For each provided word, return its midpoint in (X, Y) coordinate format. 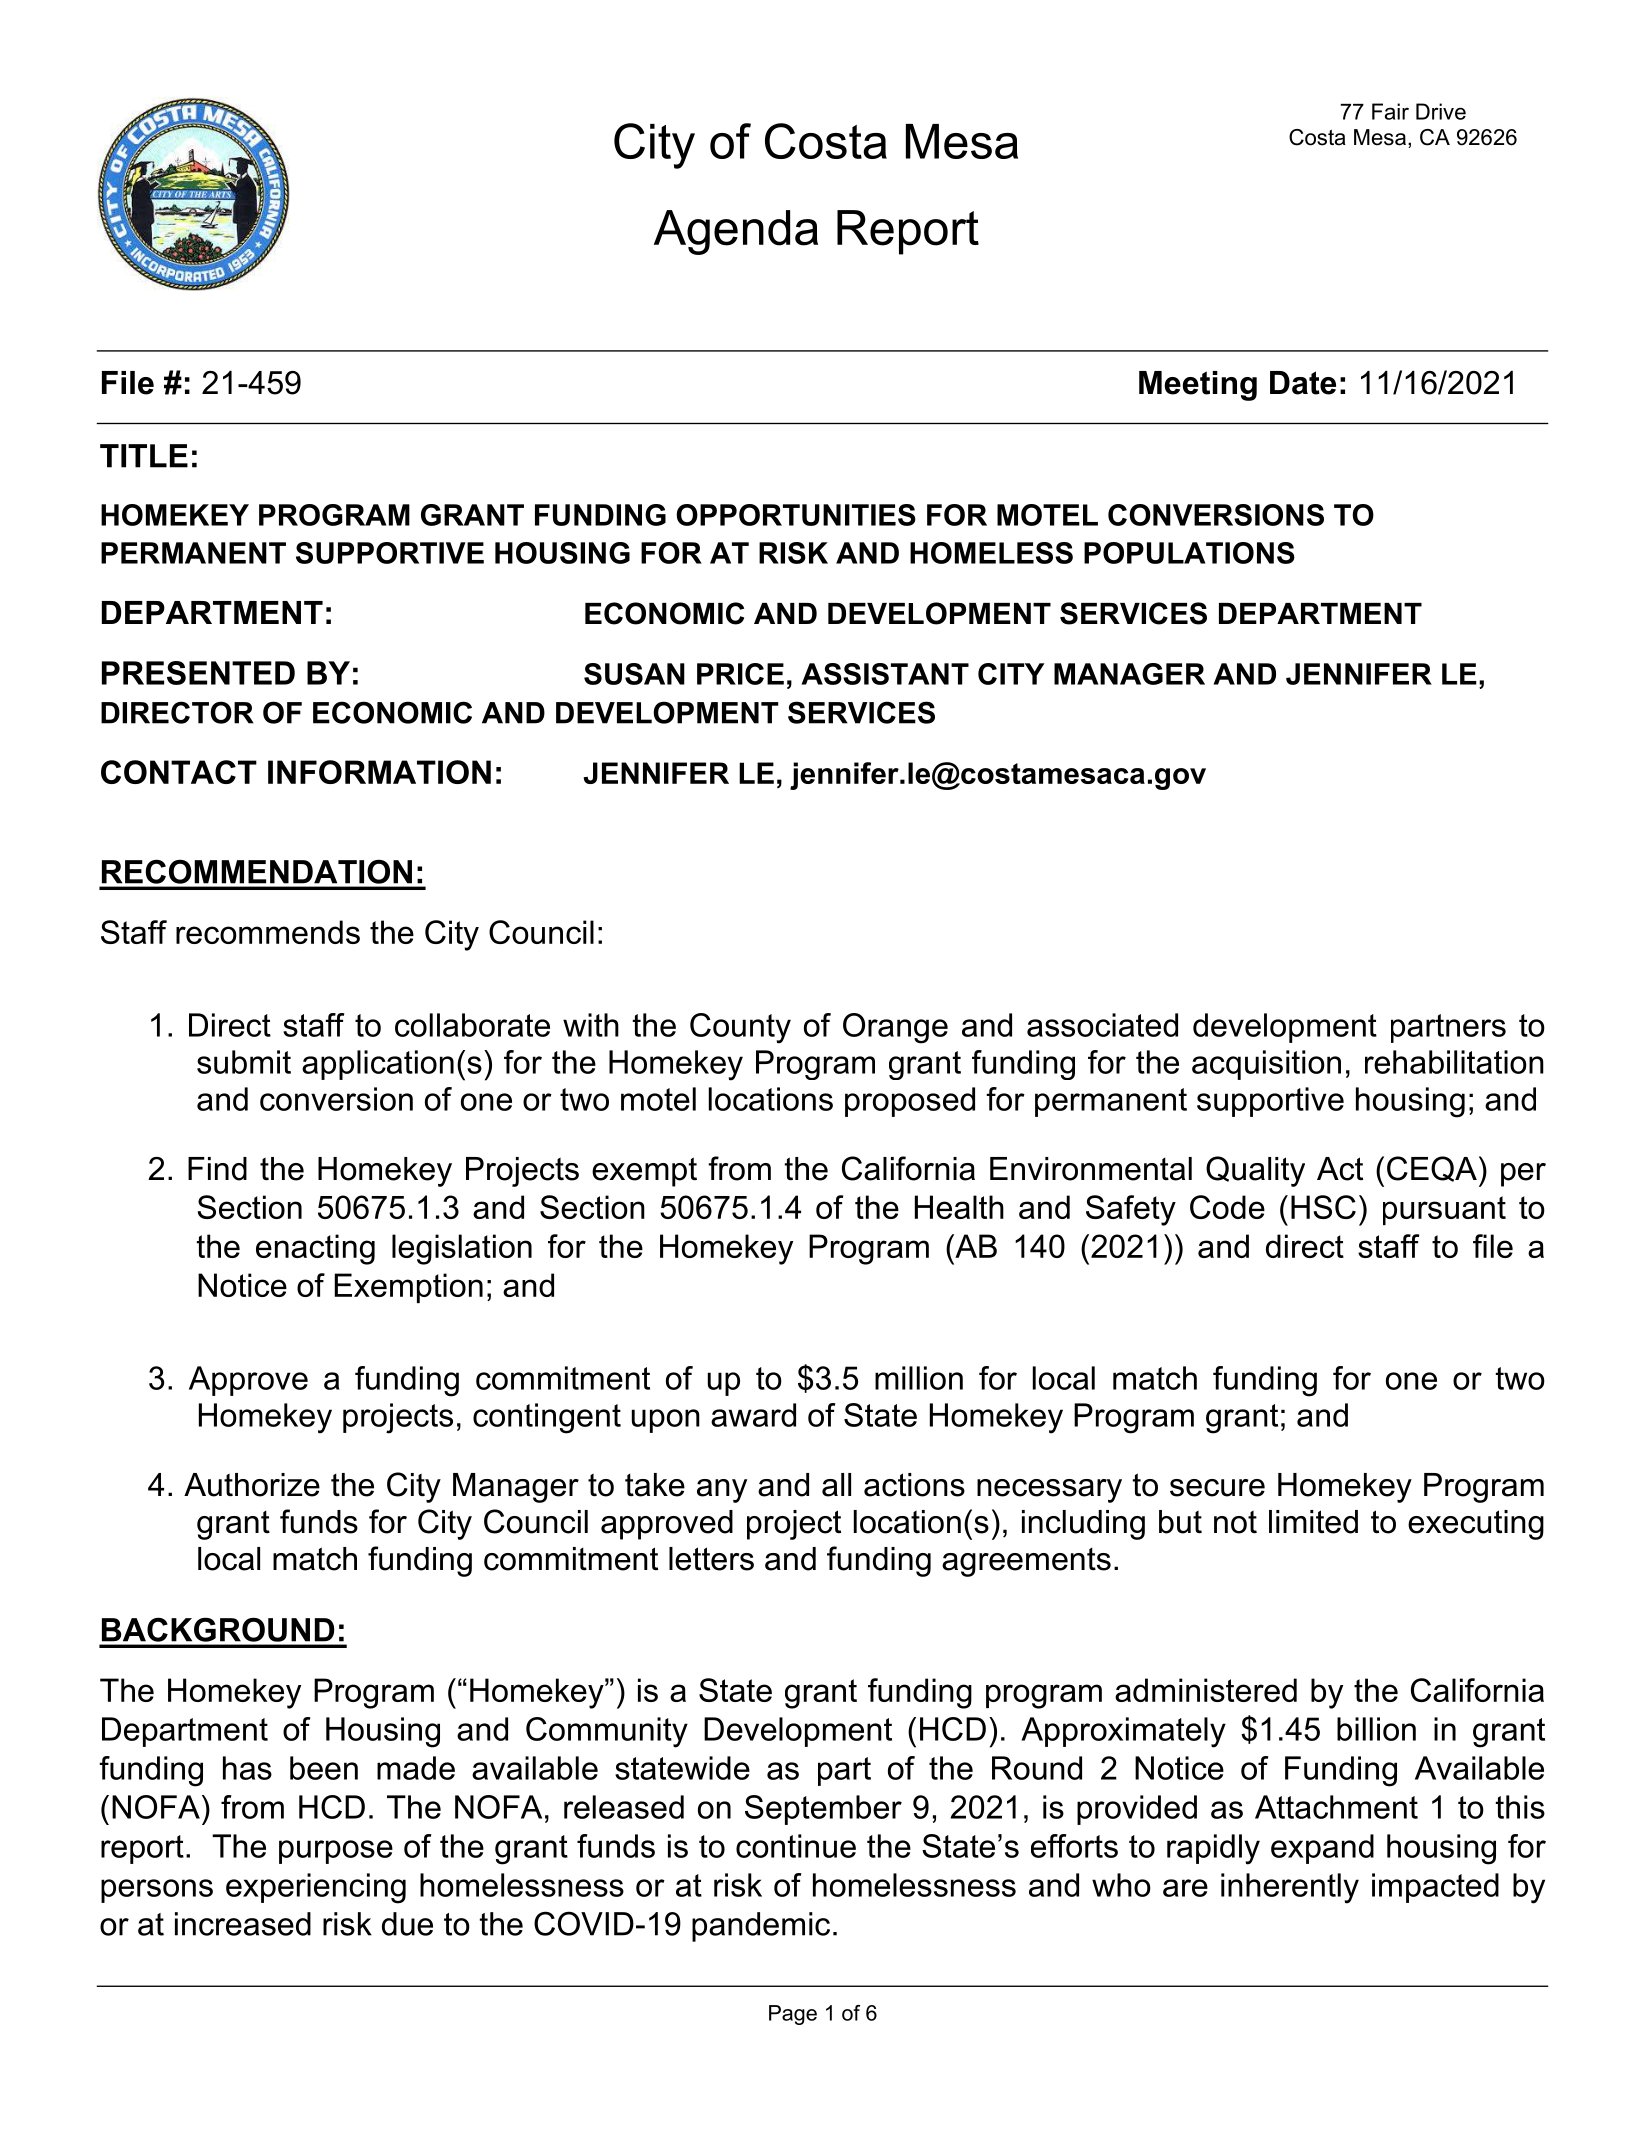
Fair (1390, 111)
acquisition (1266, 1065)
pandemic (761, 1927)
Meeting (1198, 386)
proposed (910, 1102)
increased (243, 1924)
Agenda (736, 232)
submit (244, 1062)
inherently (1290, 1888)
